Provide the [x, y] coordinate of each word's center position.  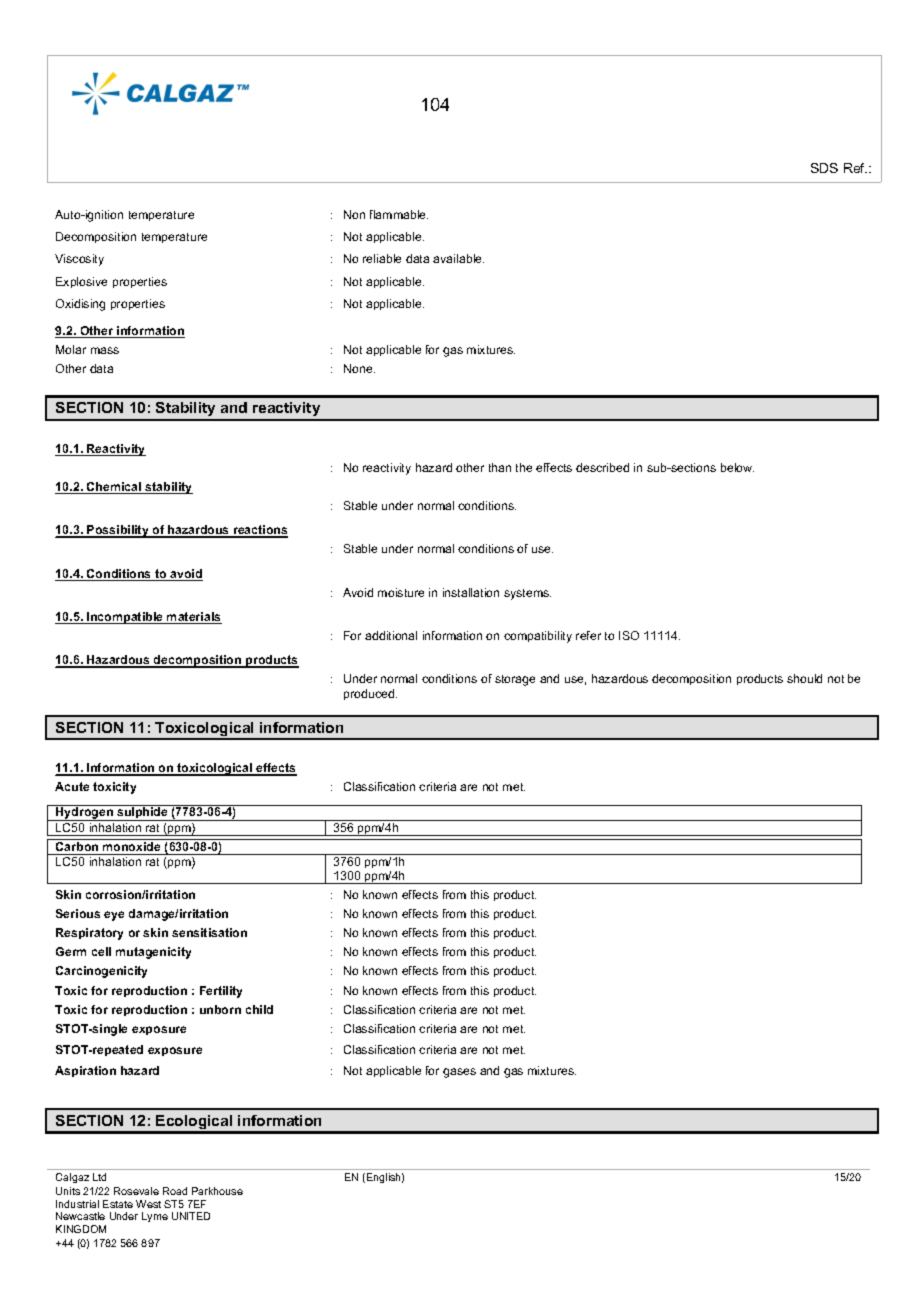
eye [114, 916]
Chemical [114, 488]
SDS [824, 168]
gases [459, 1073]
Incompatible [125, 618]
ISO [629, 635]
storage [515, 680]
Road [175, 1191]
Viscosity [79, 260]
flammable [399, 214]
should [804, 678]
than [500, 467]
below [737, 467]
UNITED [191, 1216]
